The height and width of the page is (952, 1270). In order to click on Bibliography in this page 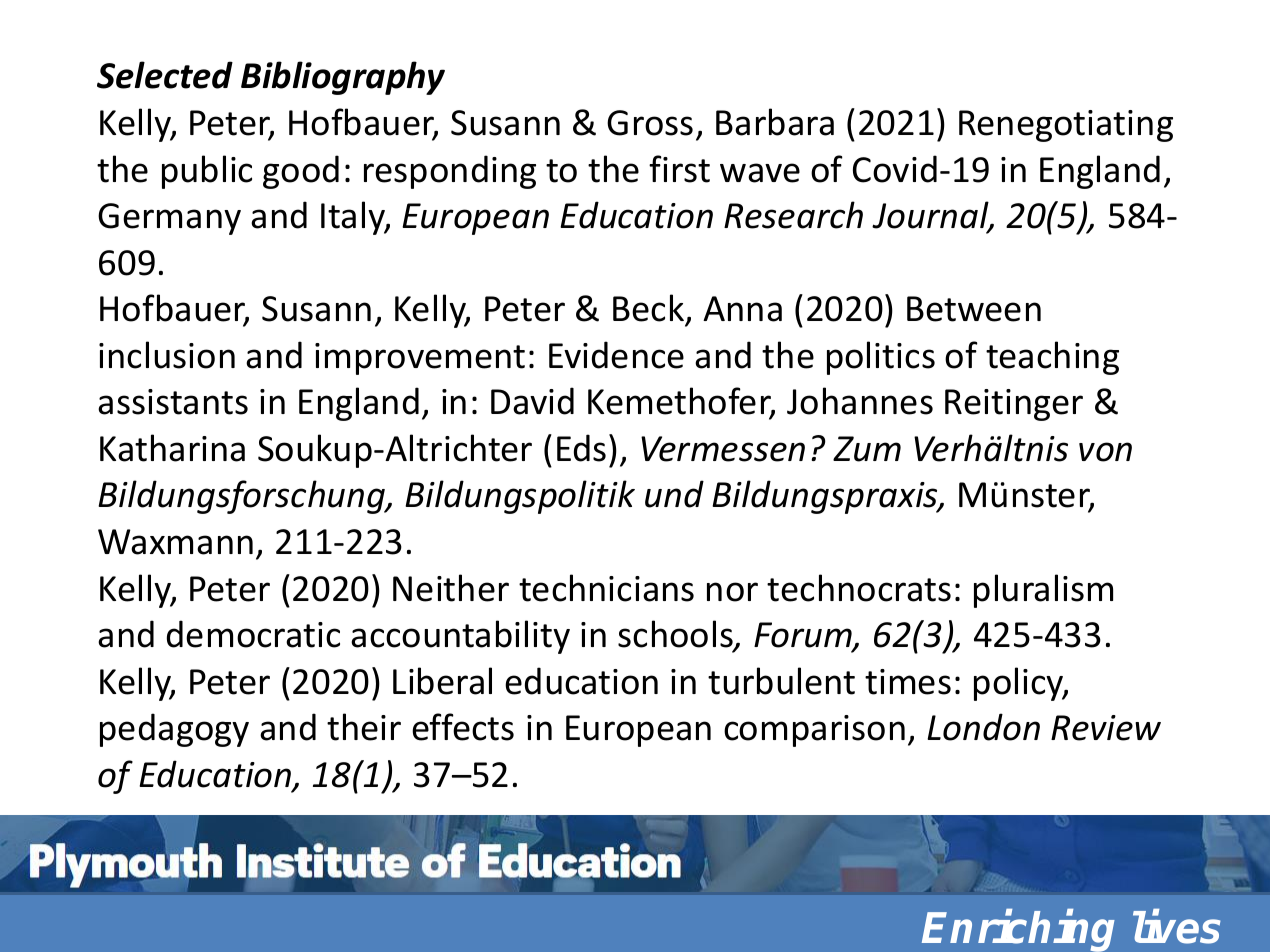, I will do `click(343, 78)`.
